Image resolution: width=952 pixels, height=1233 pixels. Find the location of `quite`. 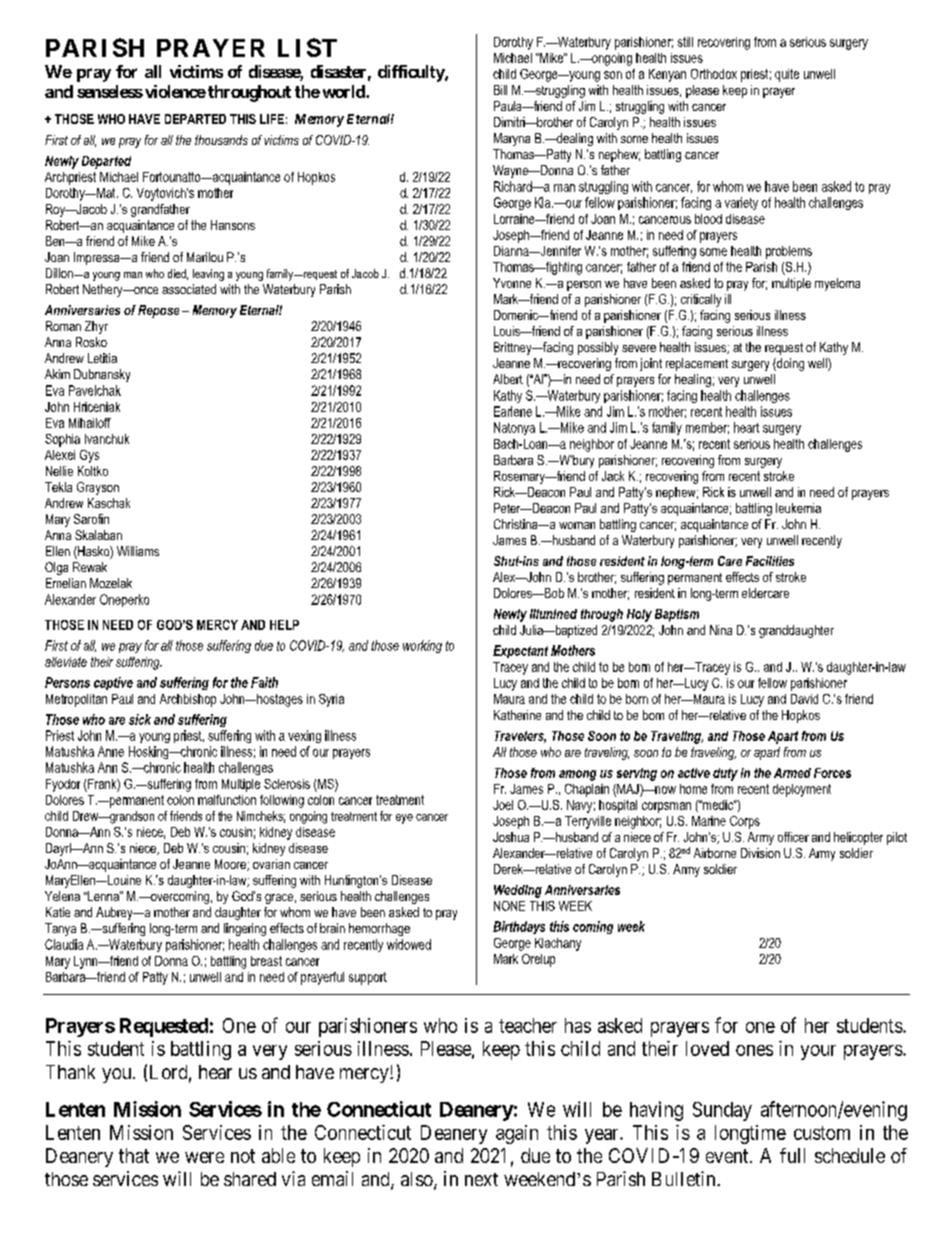

quite is located at coordinates (787, 75).
